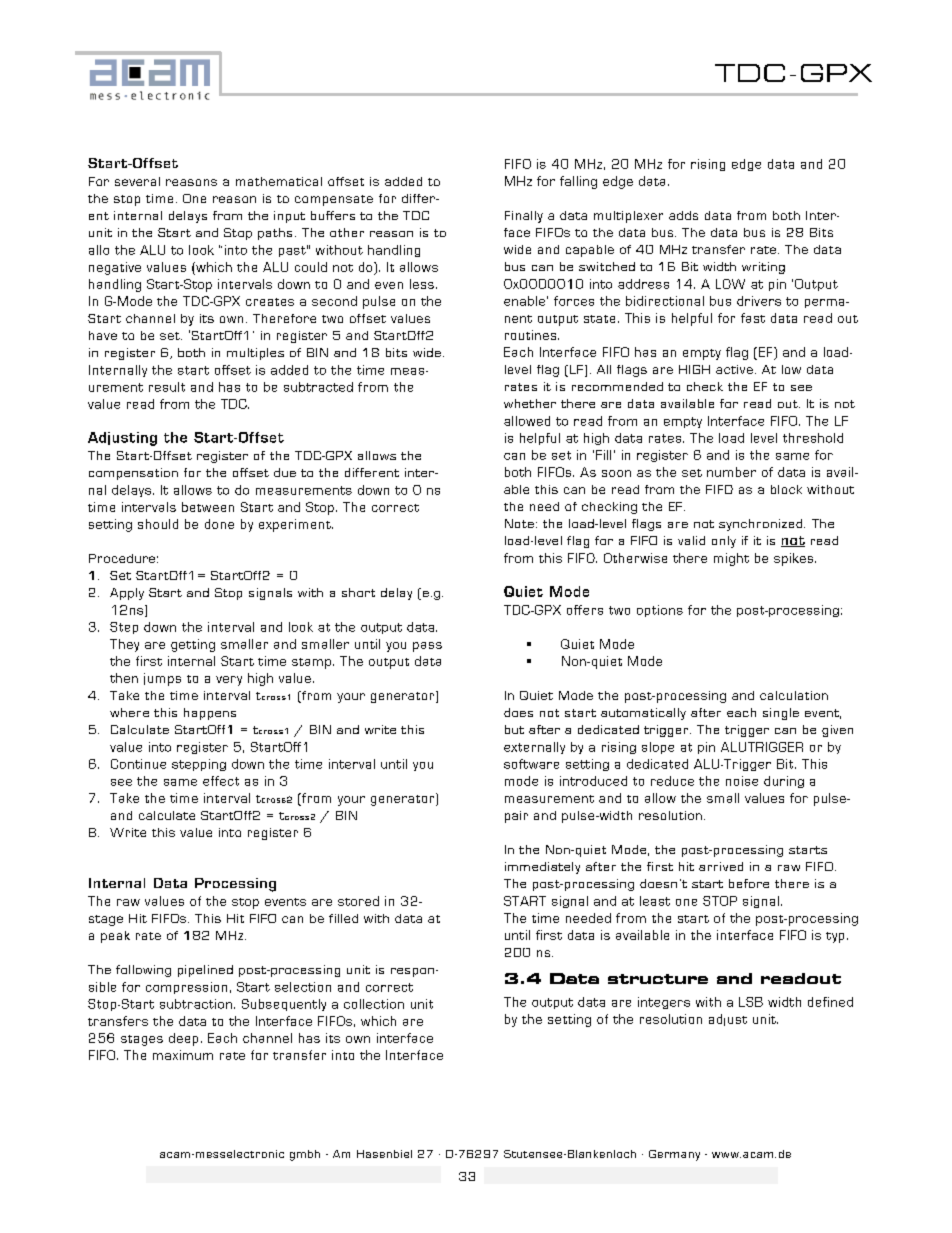 The width and height of the screenshot is (952, 1233). Describe the element at coordinates (208, 507) in the screenshot. I see `between` at that location.
